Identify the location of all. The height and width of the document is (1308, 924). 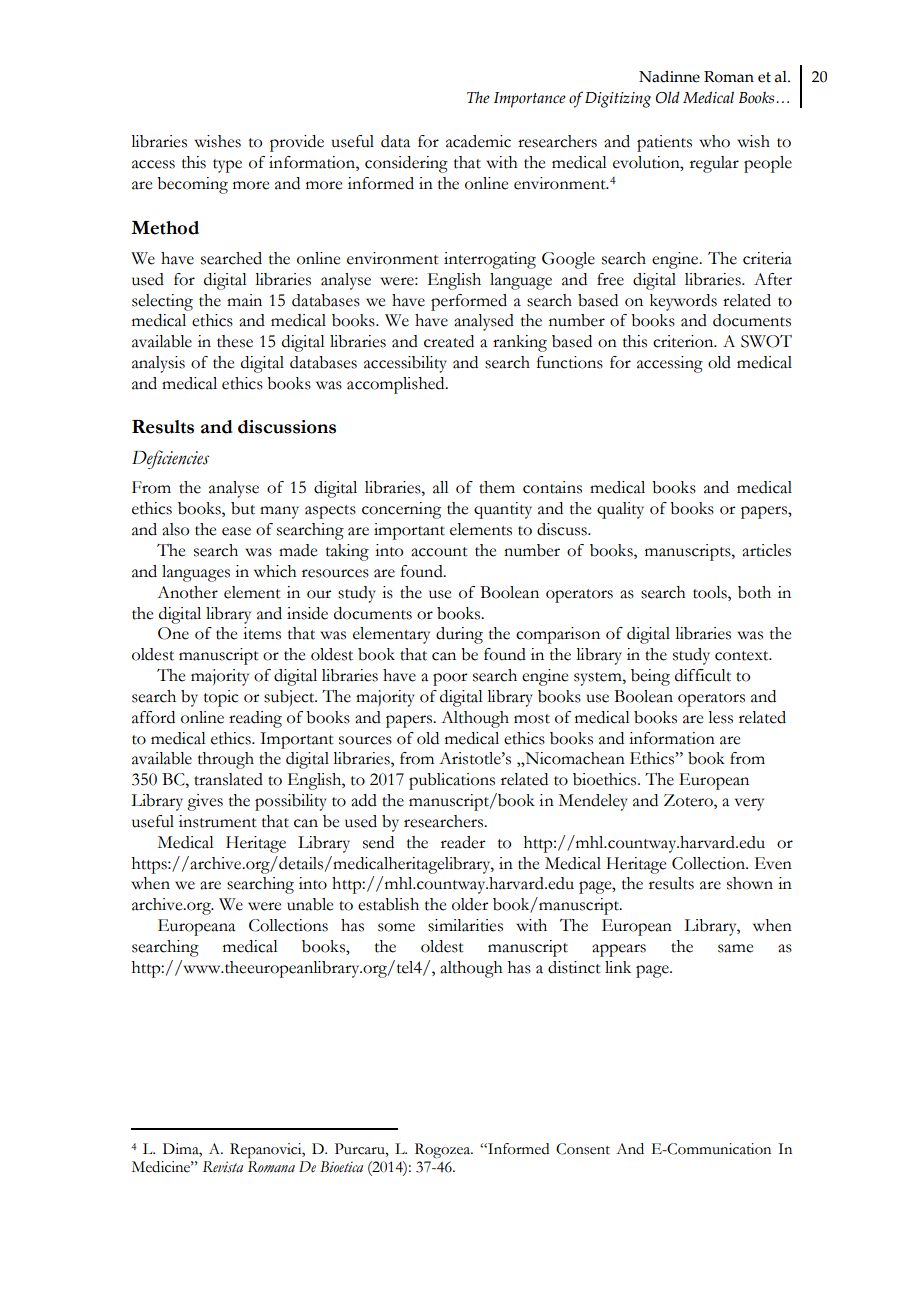
(441, 487).
